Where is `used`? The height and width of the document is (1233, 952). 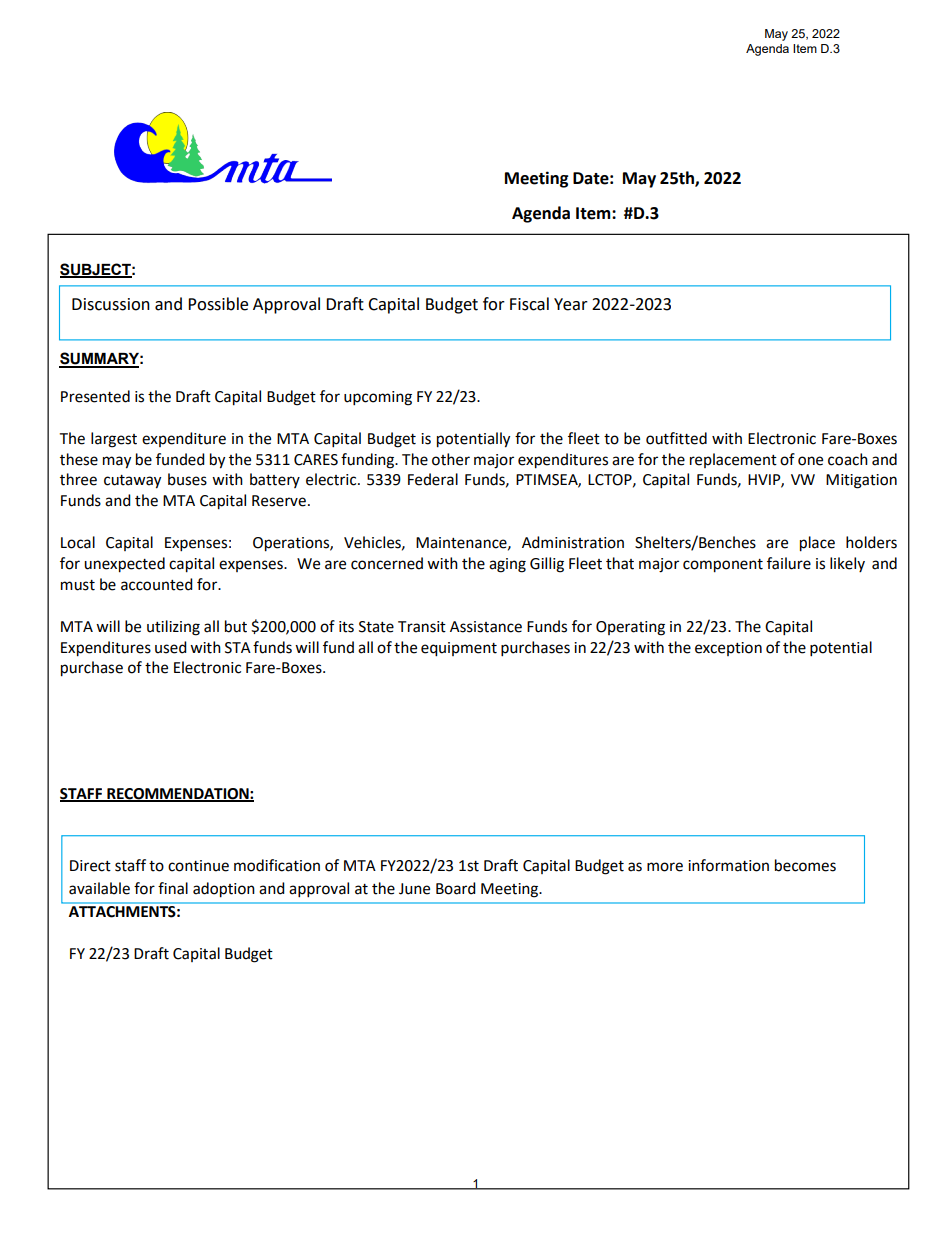 used is located at coordinates (171, 647).
